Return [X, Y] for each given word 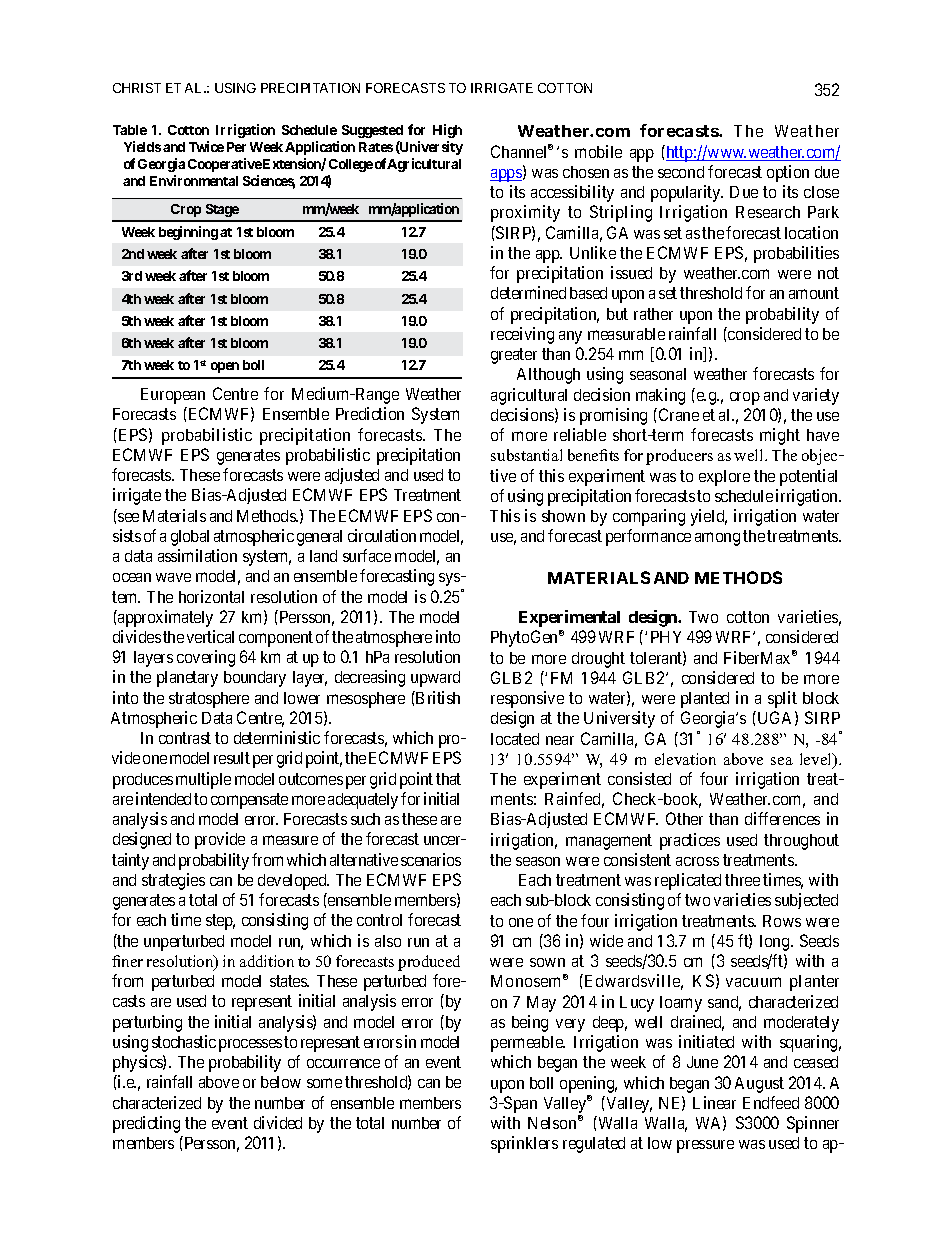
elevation [685, 759]
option [788, 173]
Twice [206, 146]
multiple [203, 780]
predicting [146, 1124]
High [447, 131]
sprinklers [524, 1144]
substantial [526, 455]
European [173, 396]
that [448, 779]
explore [724, 478]
